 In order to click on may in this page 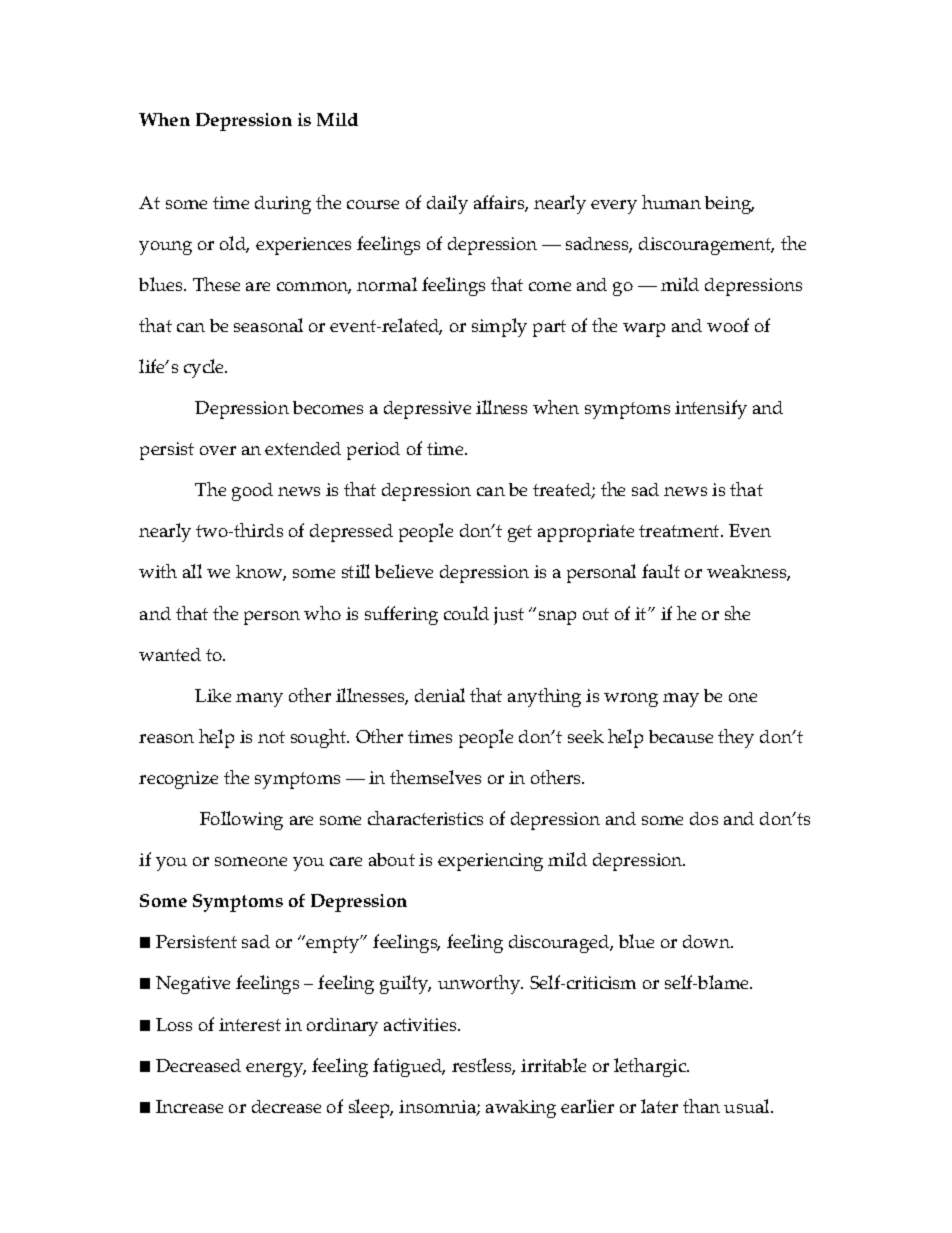, I will do `click(681, 700)`.
